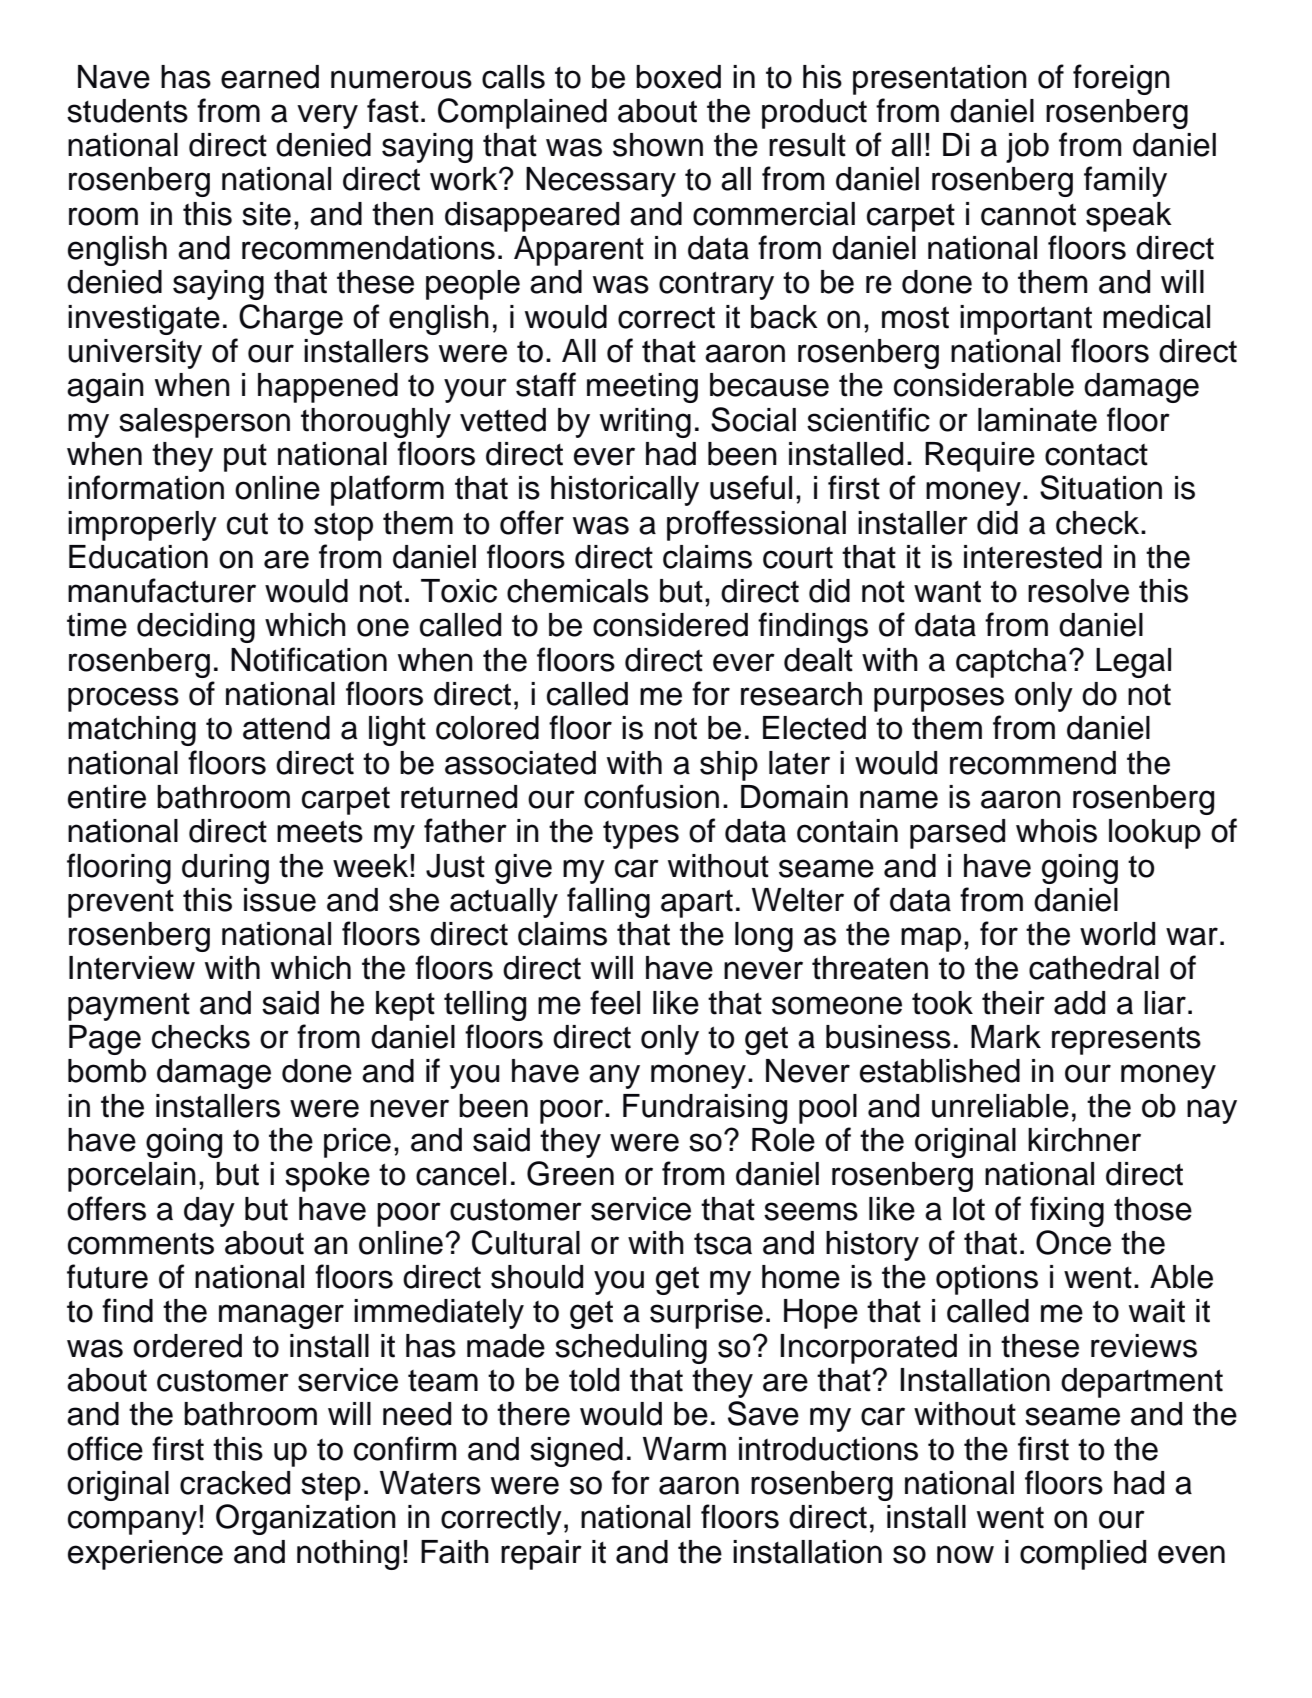 The height and width of the screenshot is (1698, 1312). What do you see at coordinates (1027, 148) in the screenshot?
I see `job` at bounding box center [1027, 148].
